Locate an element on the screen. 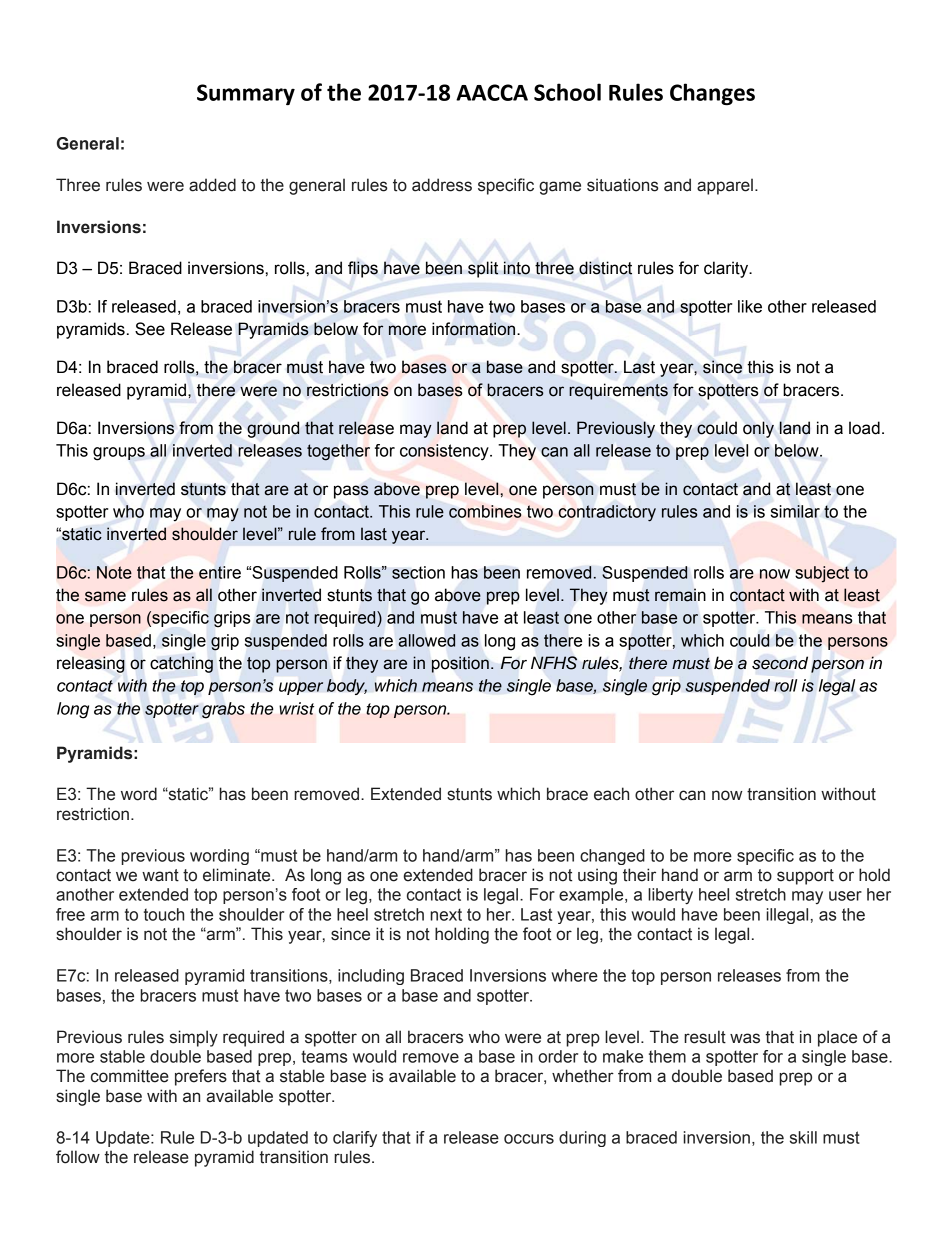 This screenshot has width=952, height=1233. address is located at coordinates (442, 185).
